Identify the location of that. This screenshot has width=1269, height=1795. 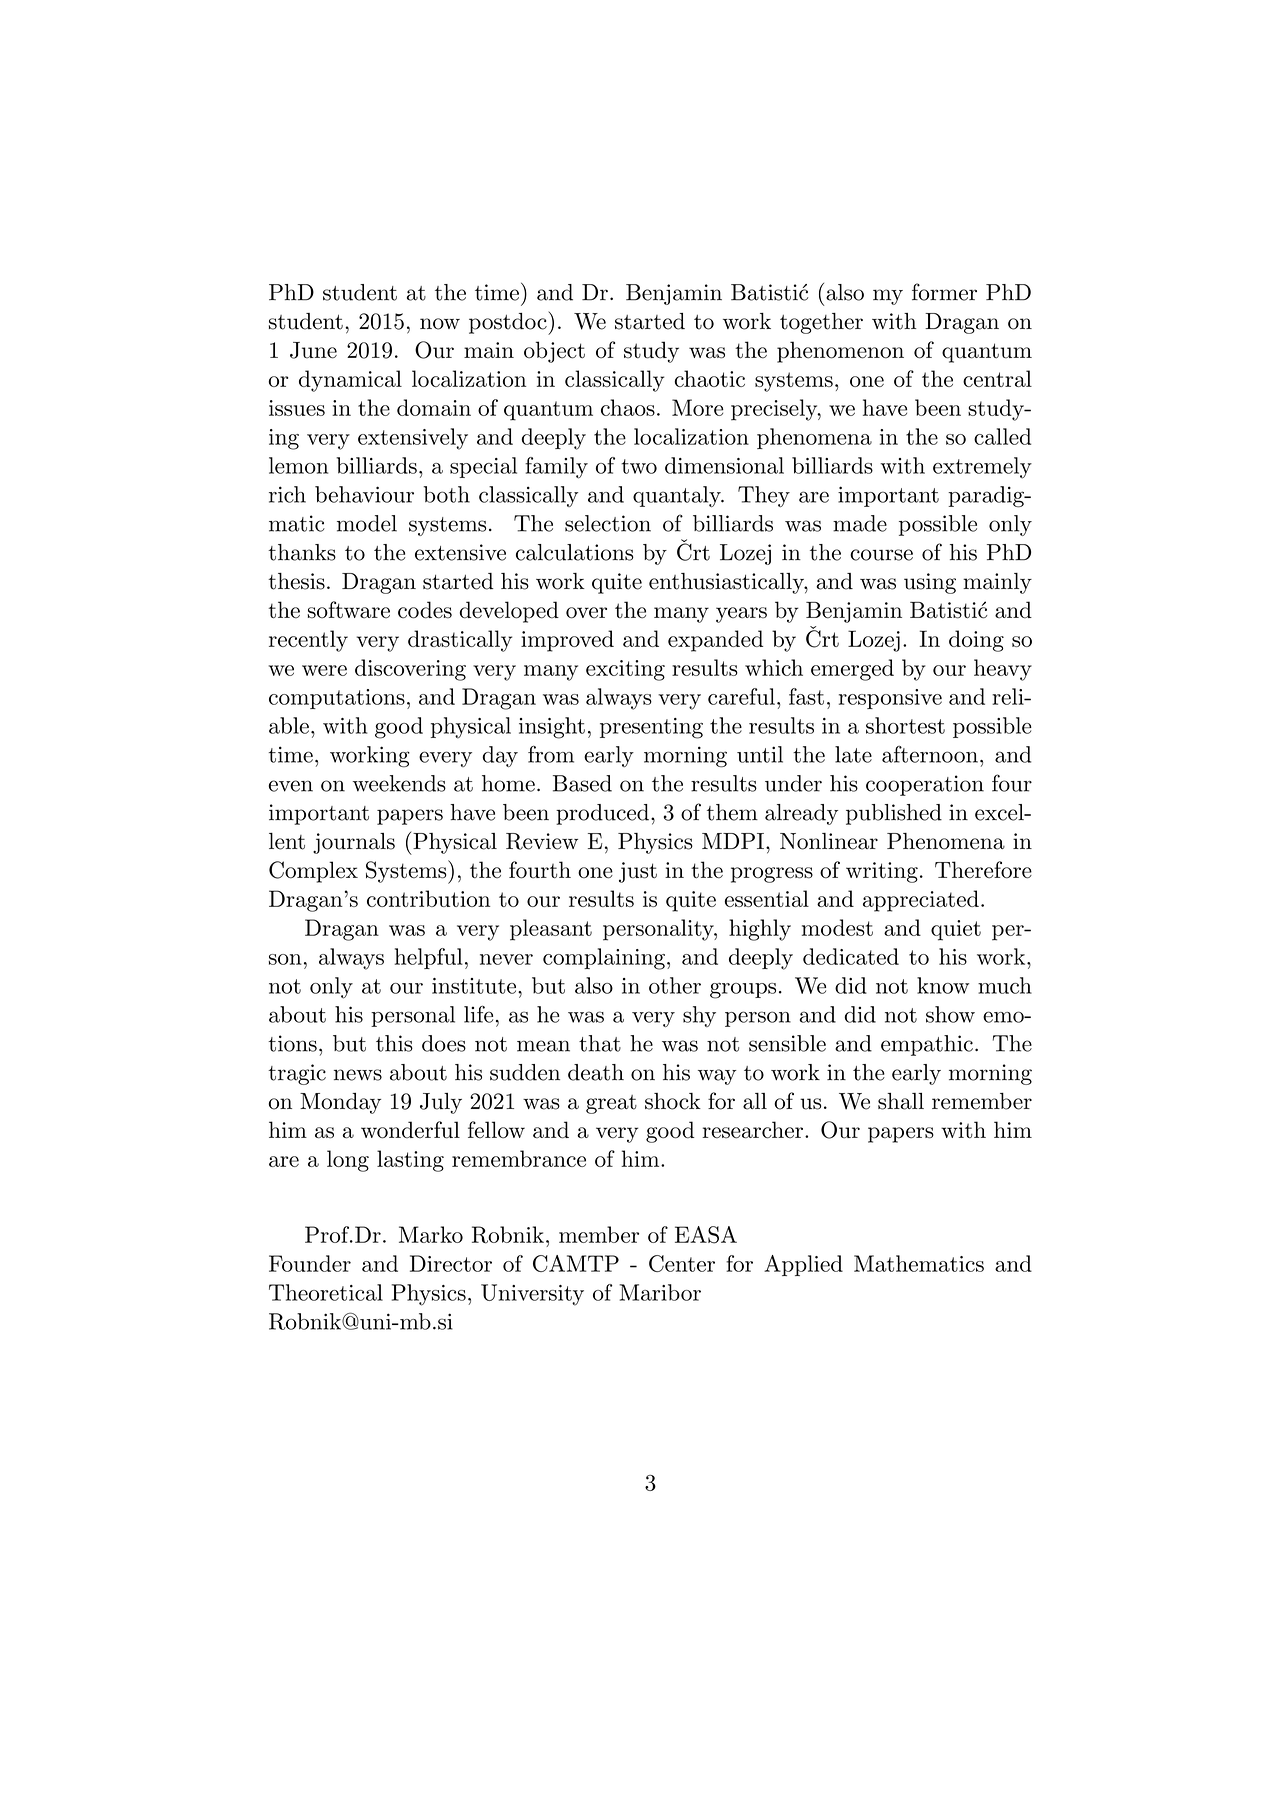
(600, 1043).
